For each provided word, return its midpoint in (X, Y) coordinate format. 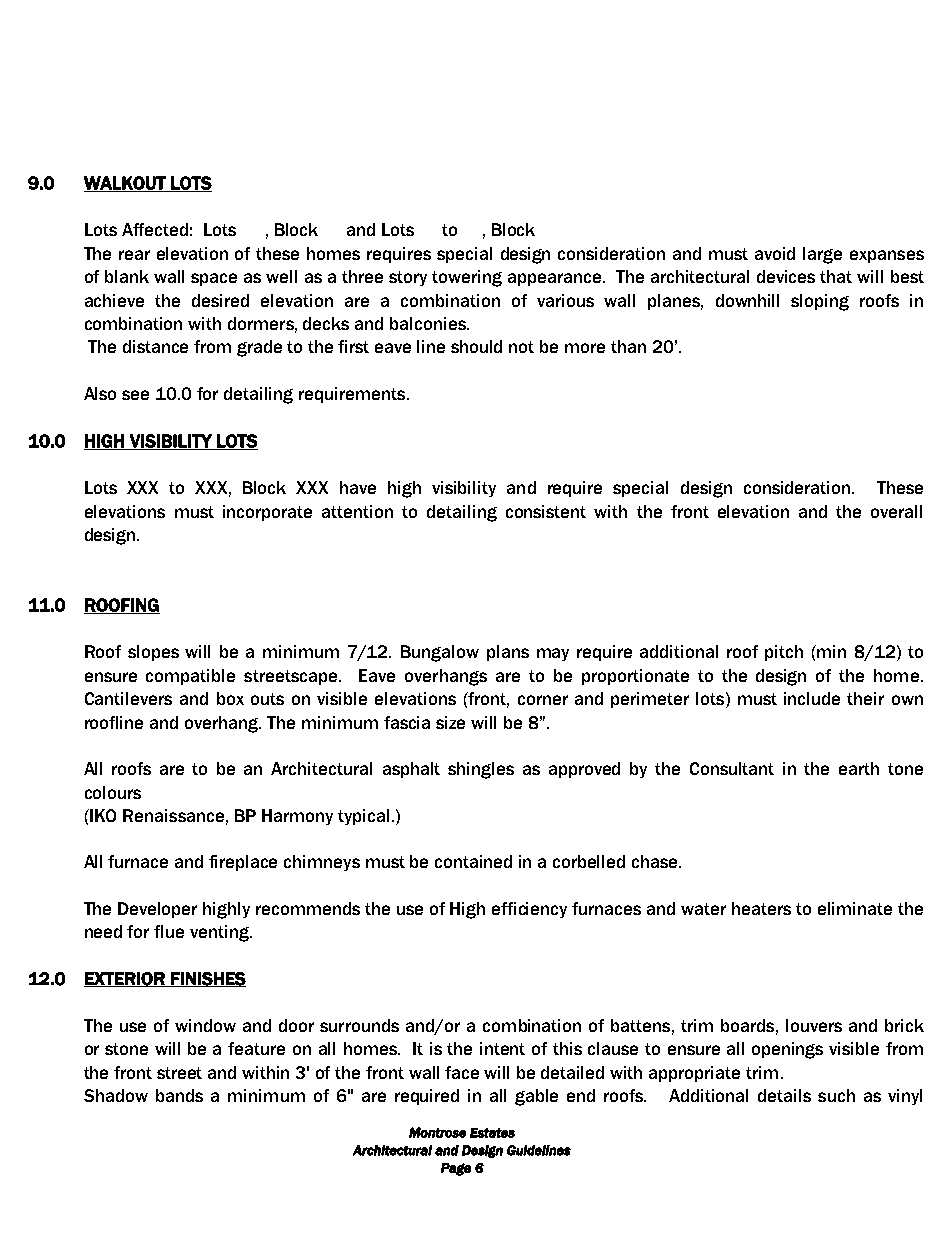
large (822, 255)
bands (179, 1095)
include (812, 698)
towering (467, 278)
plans (508, 653)
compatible (190, 677)
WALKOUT (126, 184)
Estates (492, 1133)
